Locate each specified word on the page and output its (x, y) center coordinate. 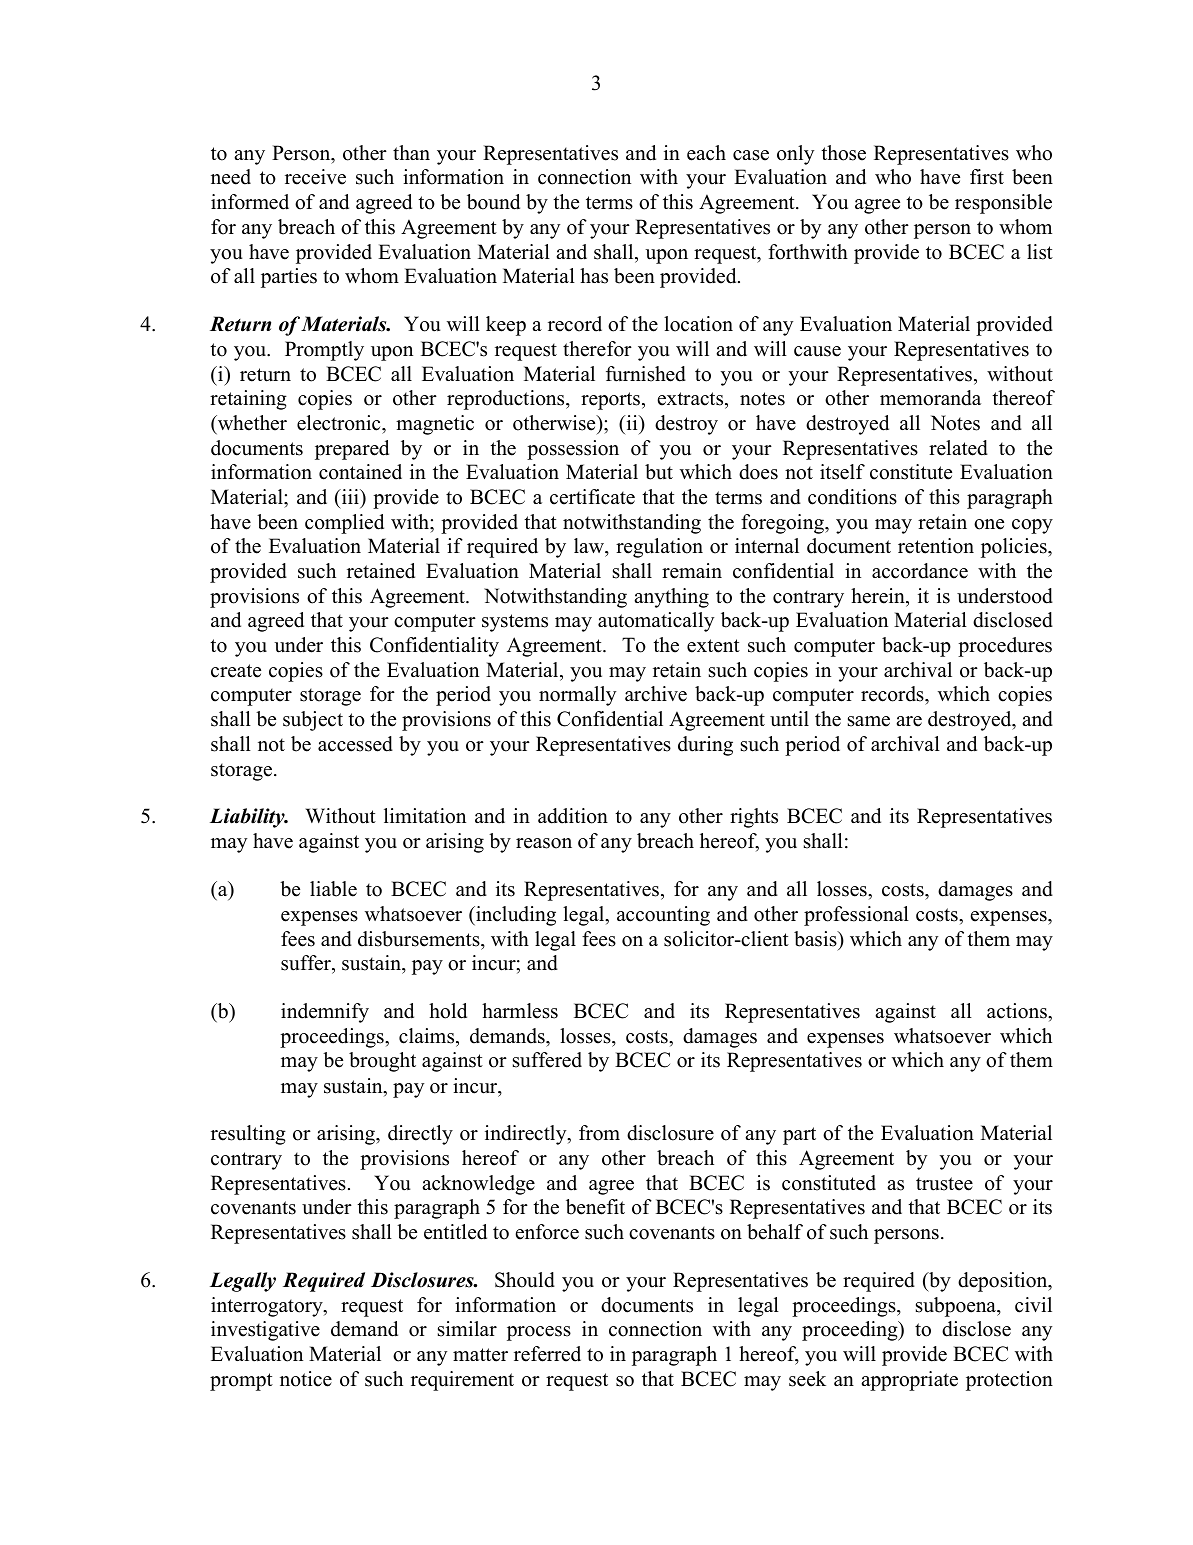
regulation (659, 548)
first (987, 177)
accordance (920, 571)
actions (1018, 1011)
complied (344, 524)
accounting (663, 916)
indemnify (325, 1013)
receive (315, 177)
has (594, 276)
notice (306, 1379)
